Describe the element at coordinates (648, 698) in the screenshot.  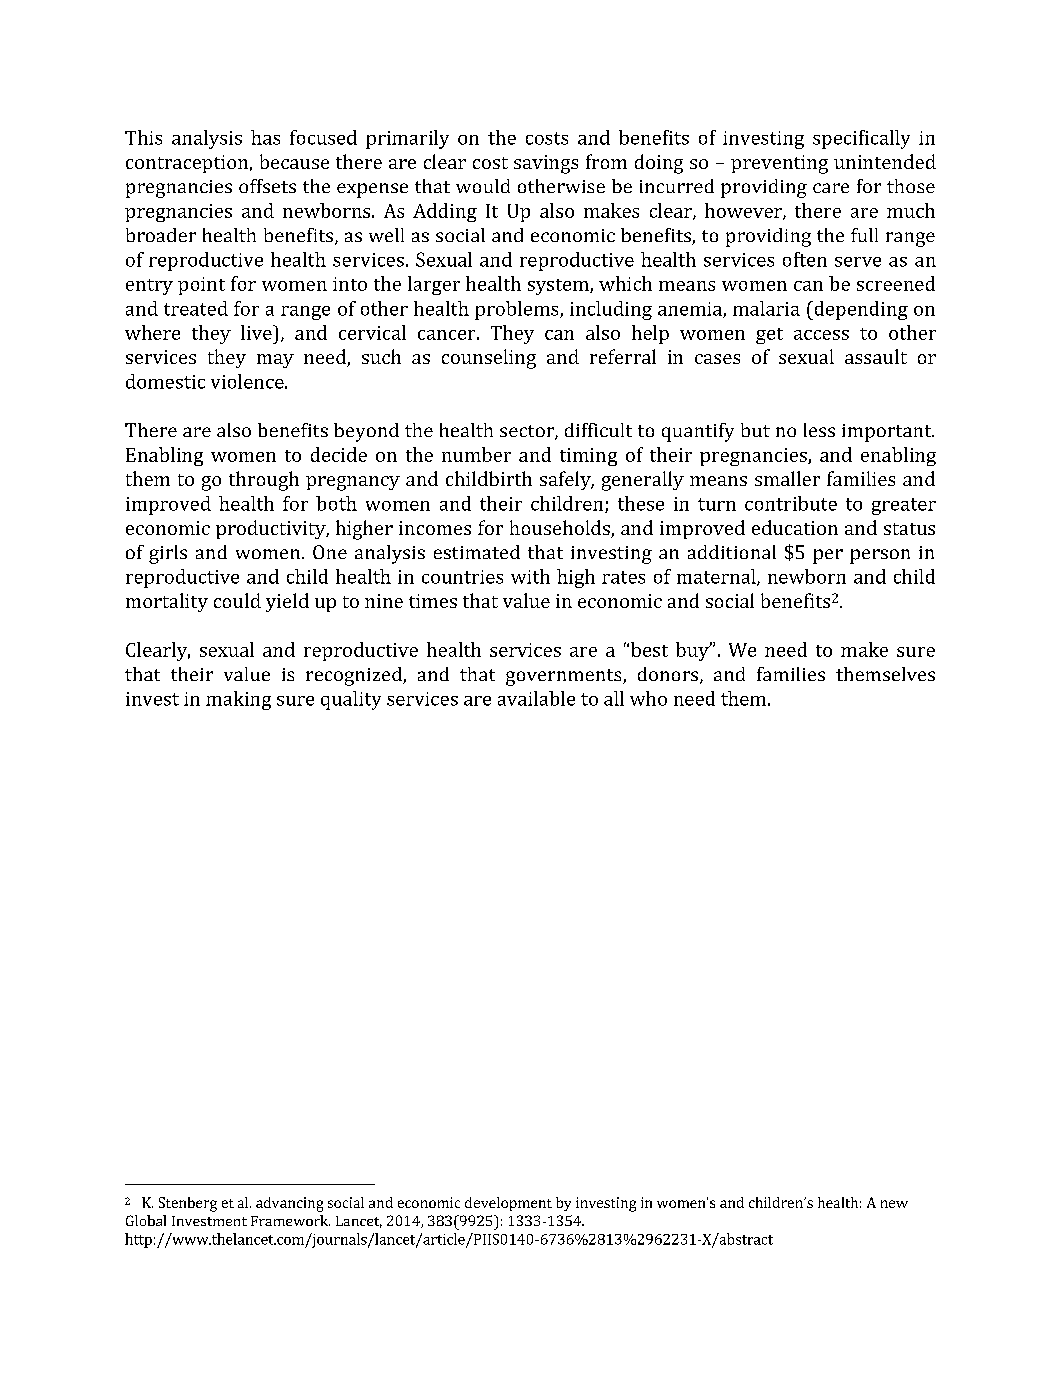
I see `who` at that location.
